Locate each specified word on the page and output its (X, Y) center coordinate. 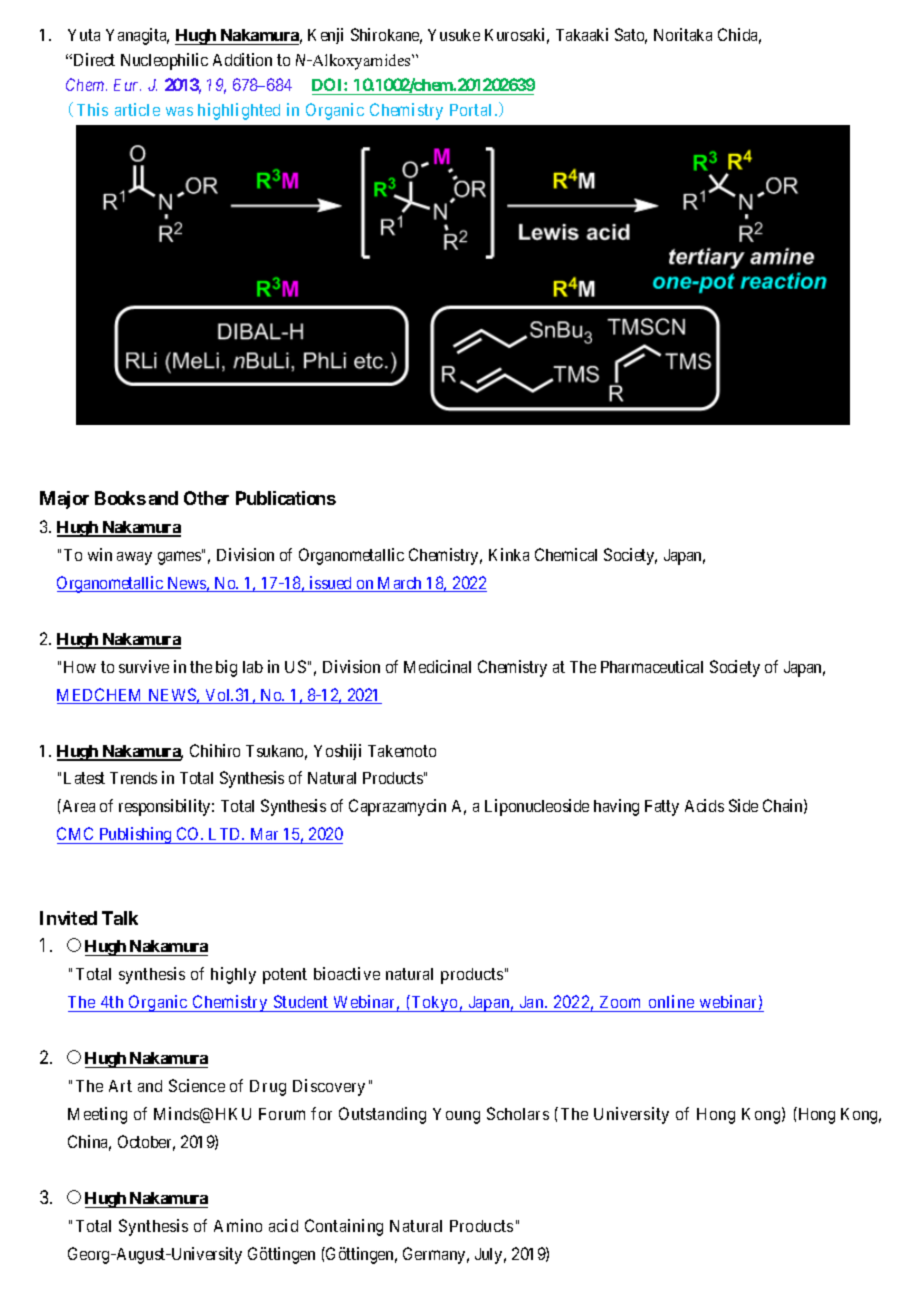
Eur (127, 85)
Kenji (325, 36)
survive (144, 666)
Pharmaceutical (652, 666)
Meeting (97, 1115)
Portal (470, 110)
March (400, 584)
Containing (344, 1227)
